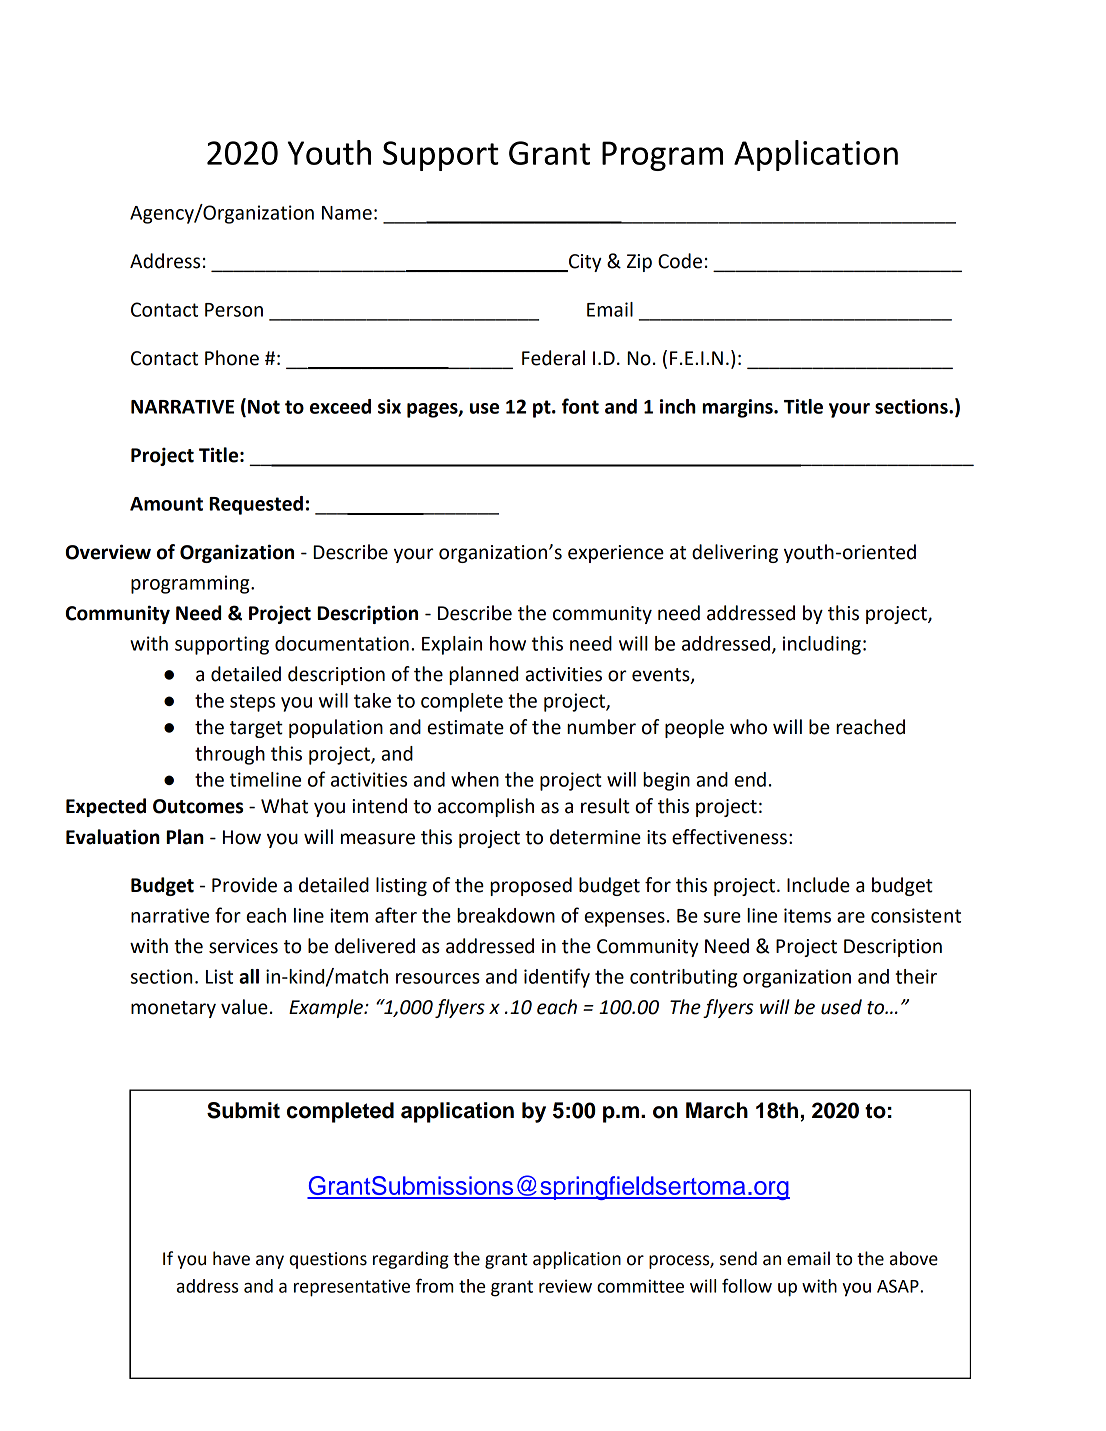 The width and height of the screenshot is (1106, 1431). I want to click on Person, so click(234, 310).
